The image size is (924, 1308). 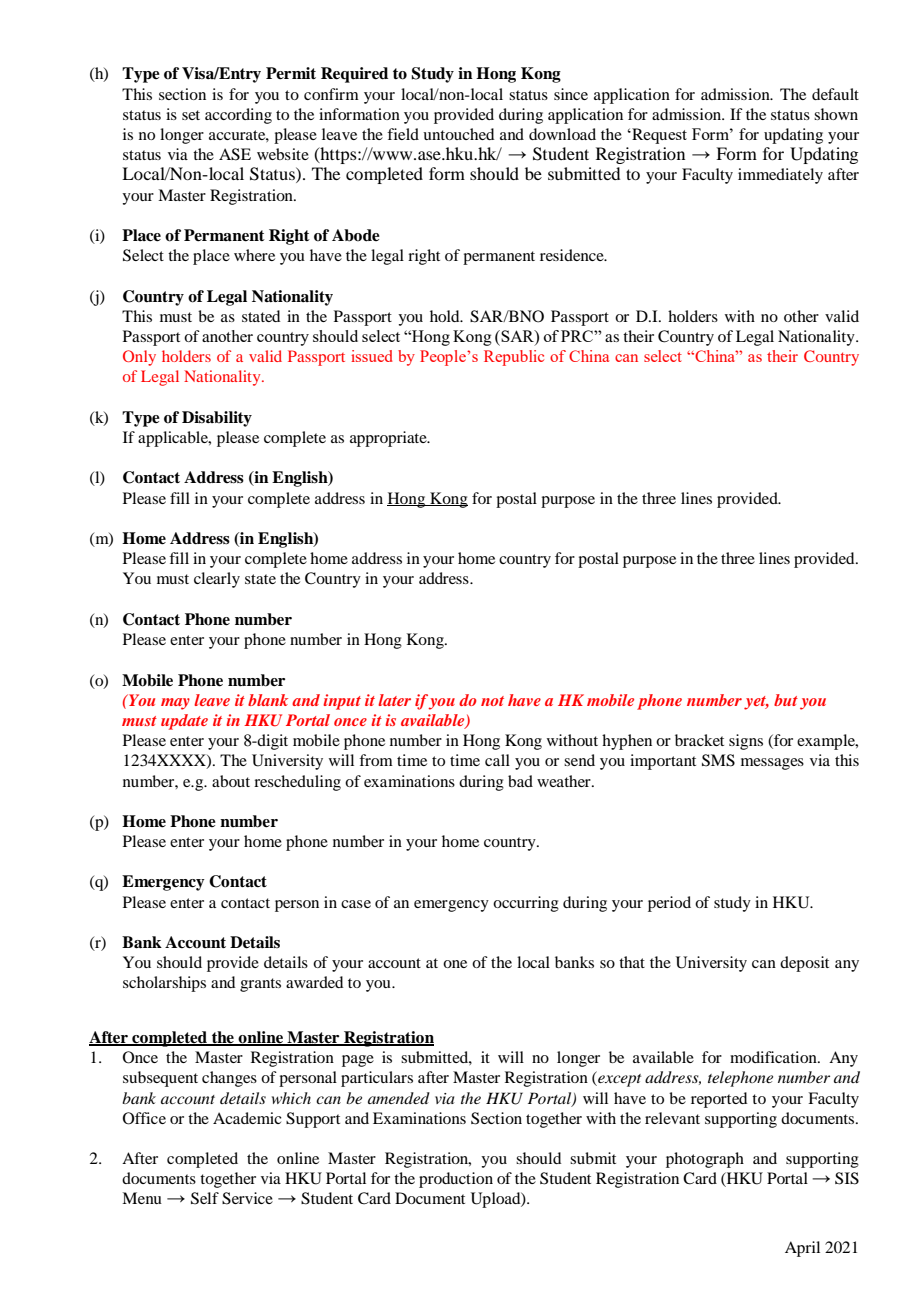 I want to click on Self, so click(x=205, y=1198).
